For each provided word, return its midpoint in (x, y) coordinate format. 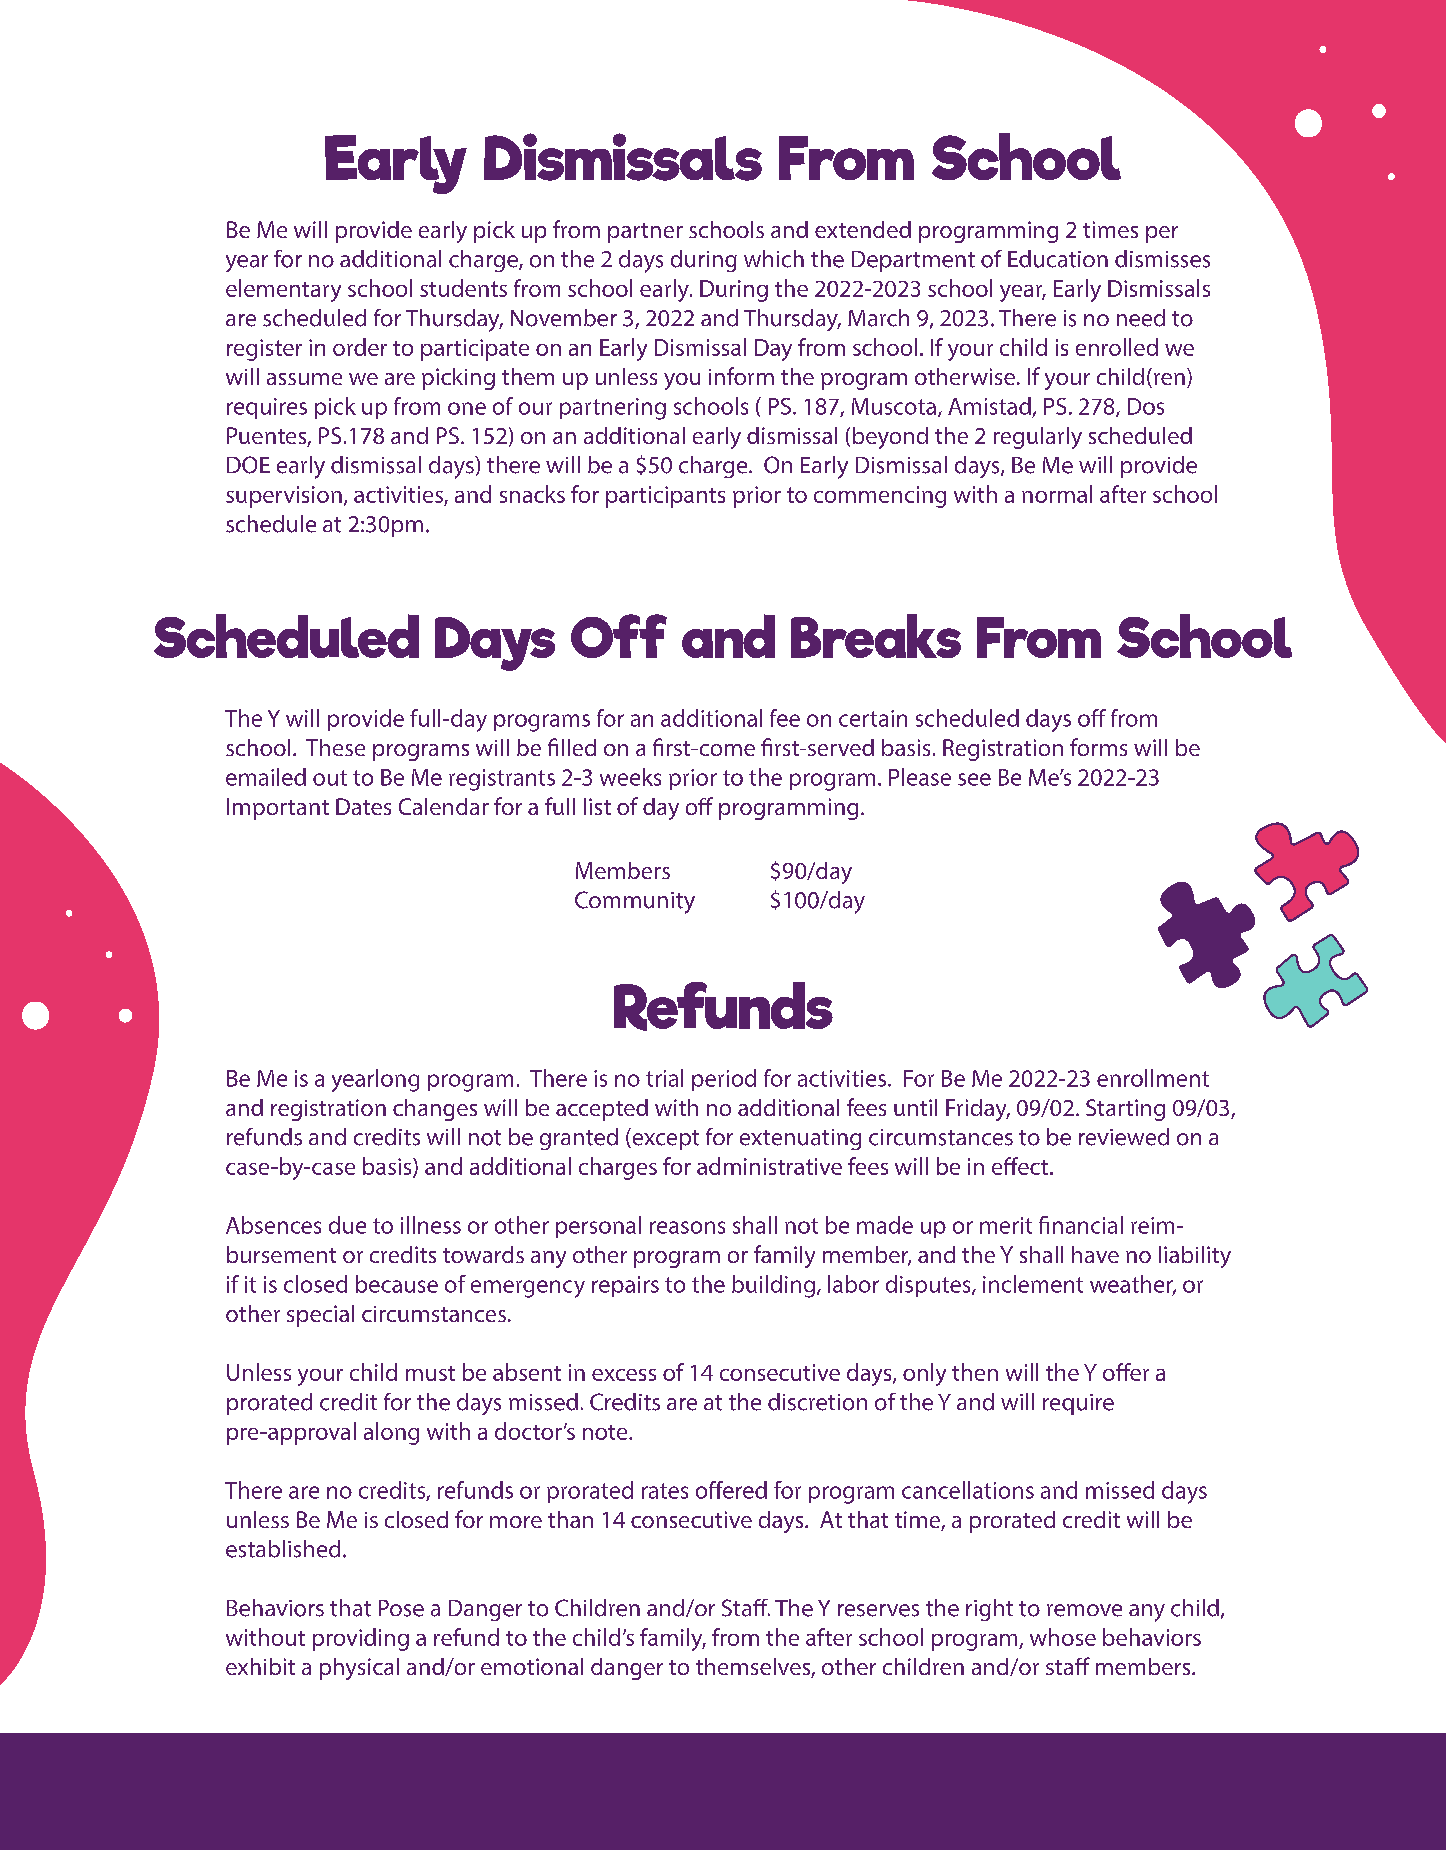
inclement (1033, 1284)
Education (1058, 259)
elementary (283, 290)
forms (1098, 747)
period (724, 1080)
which (774, 259)
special (320, 1316)
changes (435, 1110)
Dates (363, 806)
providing (361, 1639)
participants (665, 497)
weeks (630, 777)
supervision (284, 497)
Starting (1125, 1110)
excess (624, 1375)
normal (1057, 494)
